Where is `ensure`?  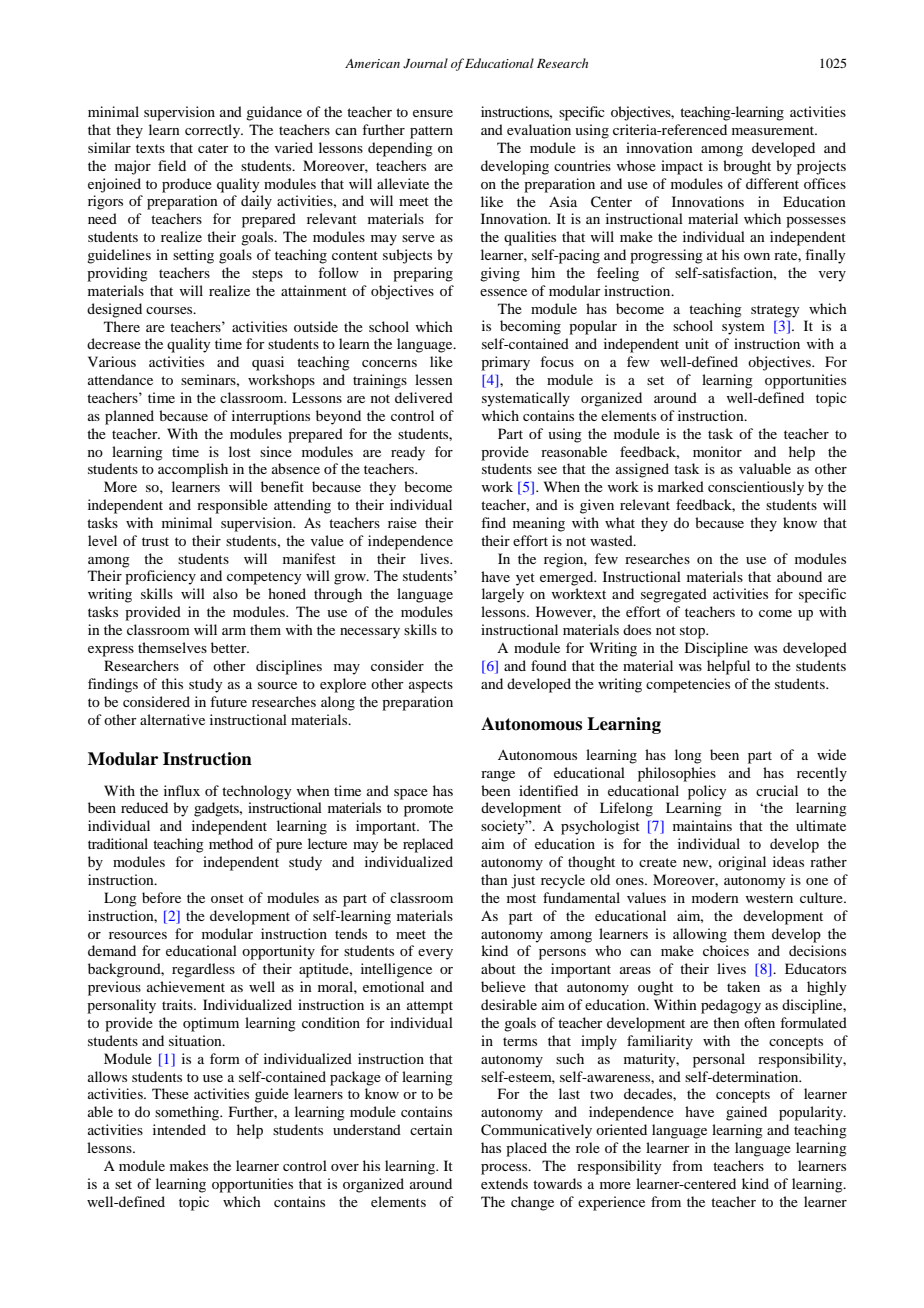
ensure is located at coordinates (433, 113).
